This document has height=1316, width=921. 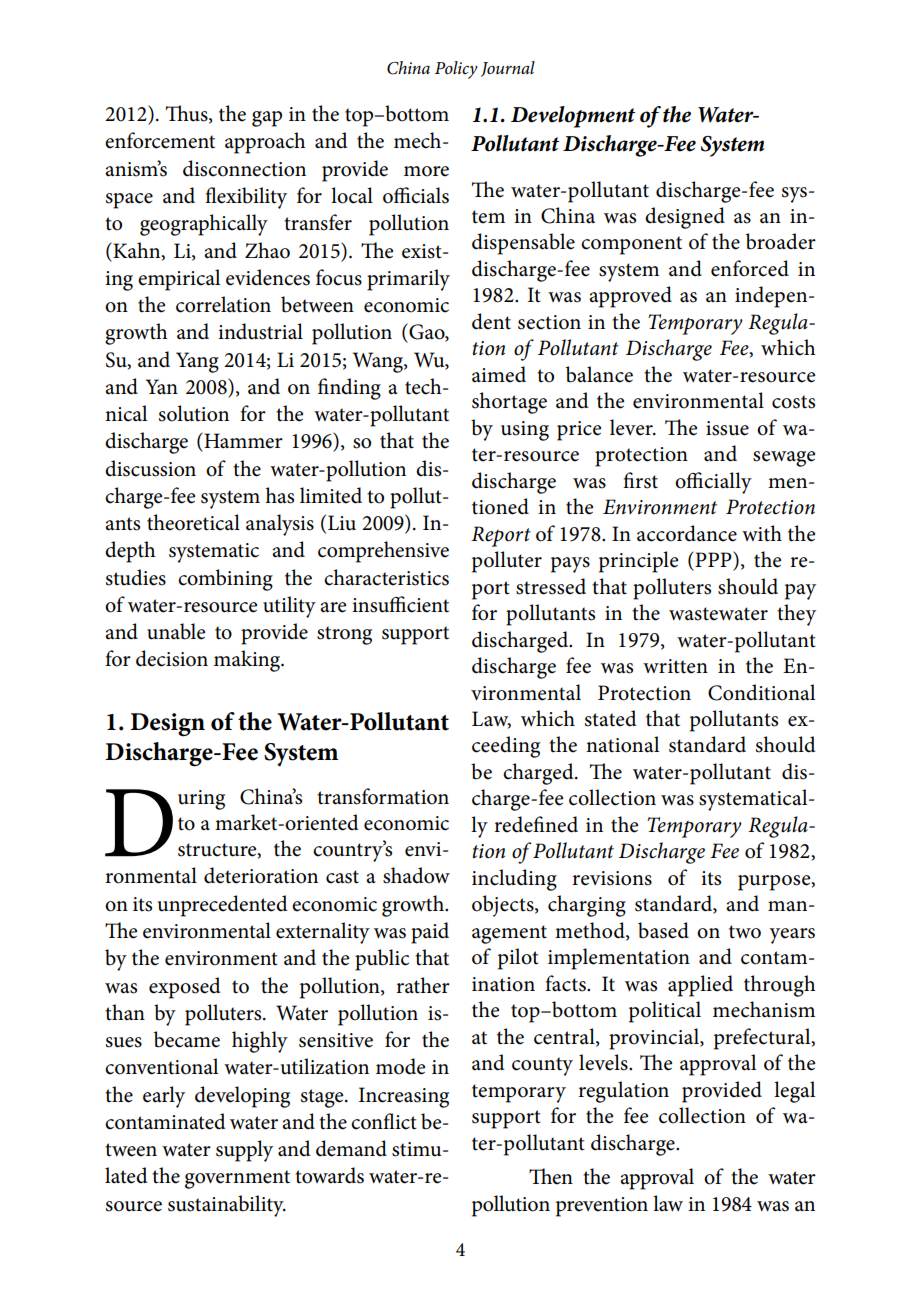 I want to click on supply, so click(x=244, y=1151).
